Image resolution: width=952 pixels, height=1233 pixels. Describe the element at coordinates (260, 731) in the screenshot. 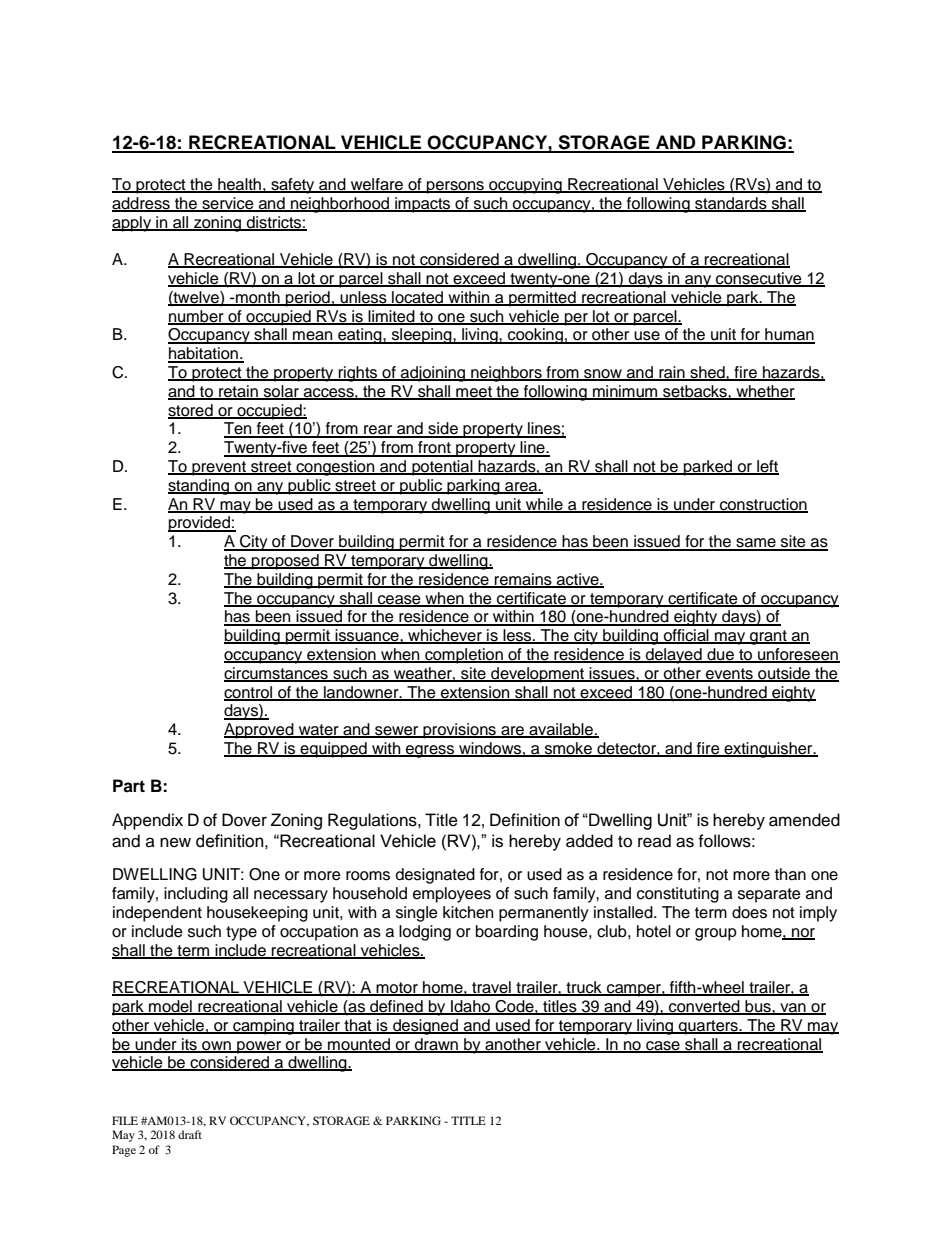

I see `Approved` at that location.
